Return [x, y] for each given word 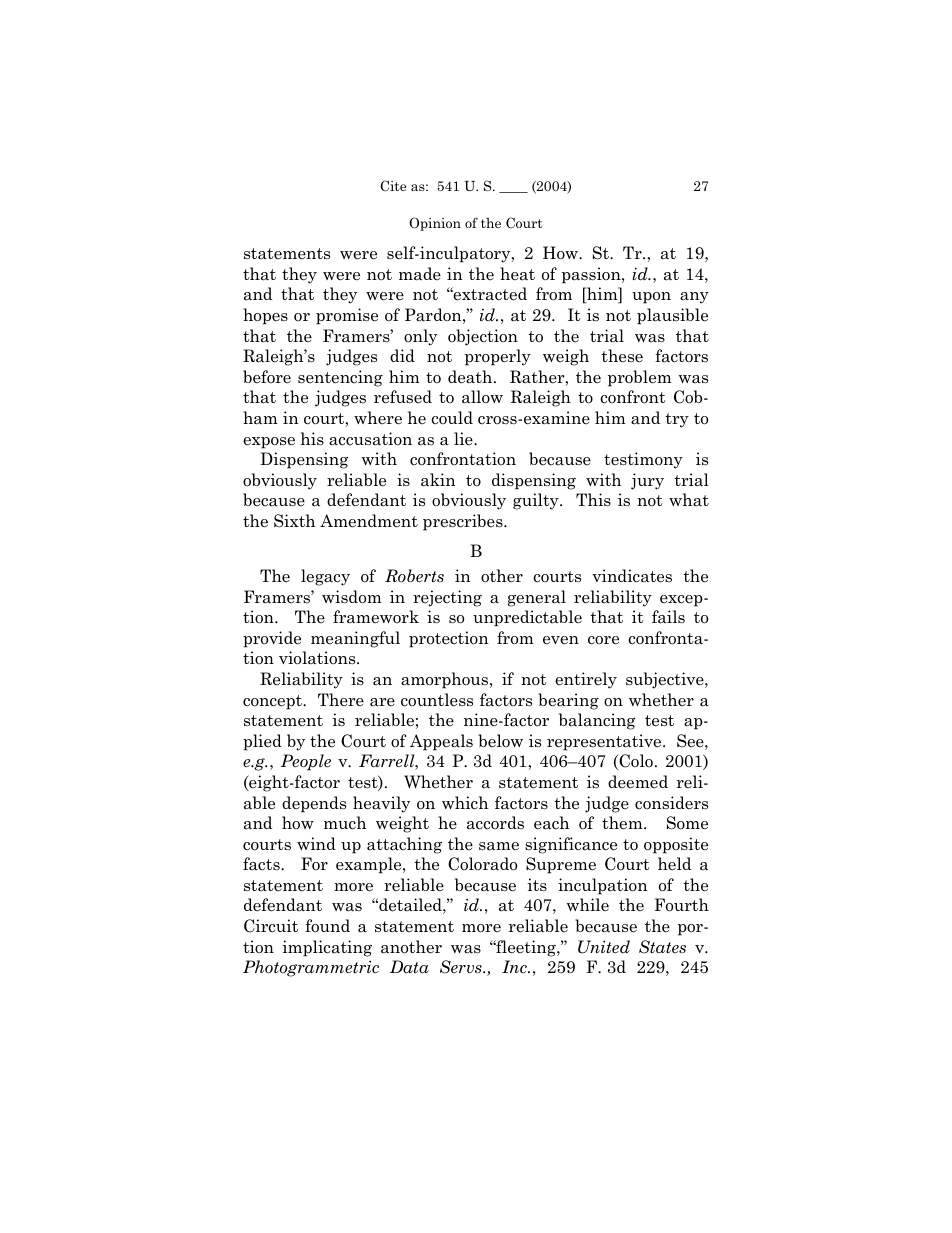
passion [592, 275]
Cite [393, 186]
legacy [325, 577]
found [327, 926]
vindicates [632, 576]
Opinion [435, 224]
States [662, 947]
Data [409, 967]
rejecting [447, 598]
